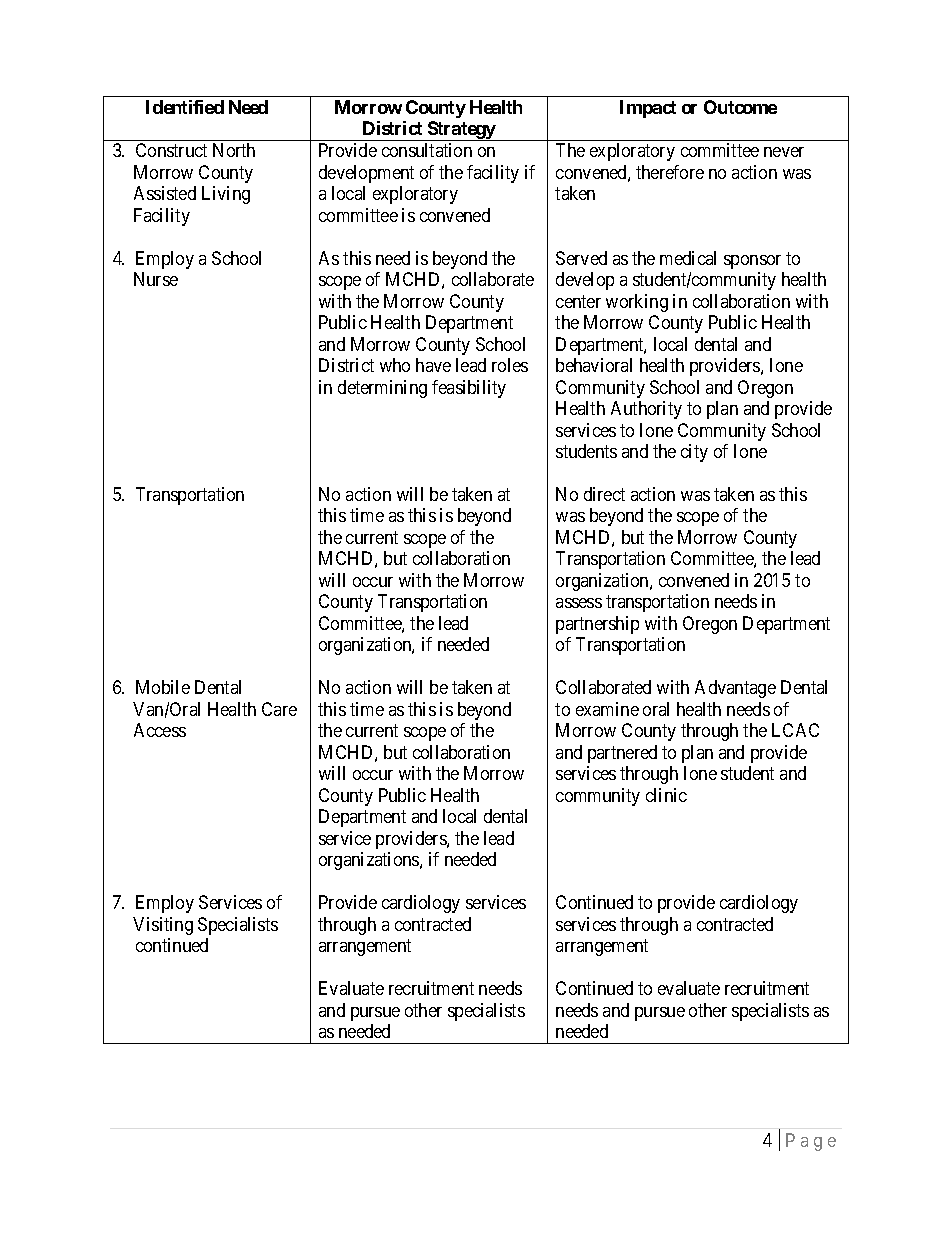 This screenshot has height=1233, width=952. Describe the element at coordinates (163, 687) in the screenshot. I see `Mobile` at that location.
